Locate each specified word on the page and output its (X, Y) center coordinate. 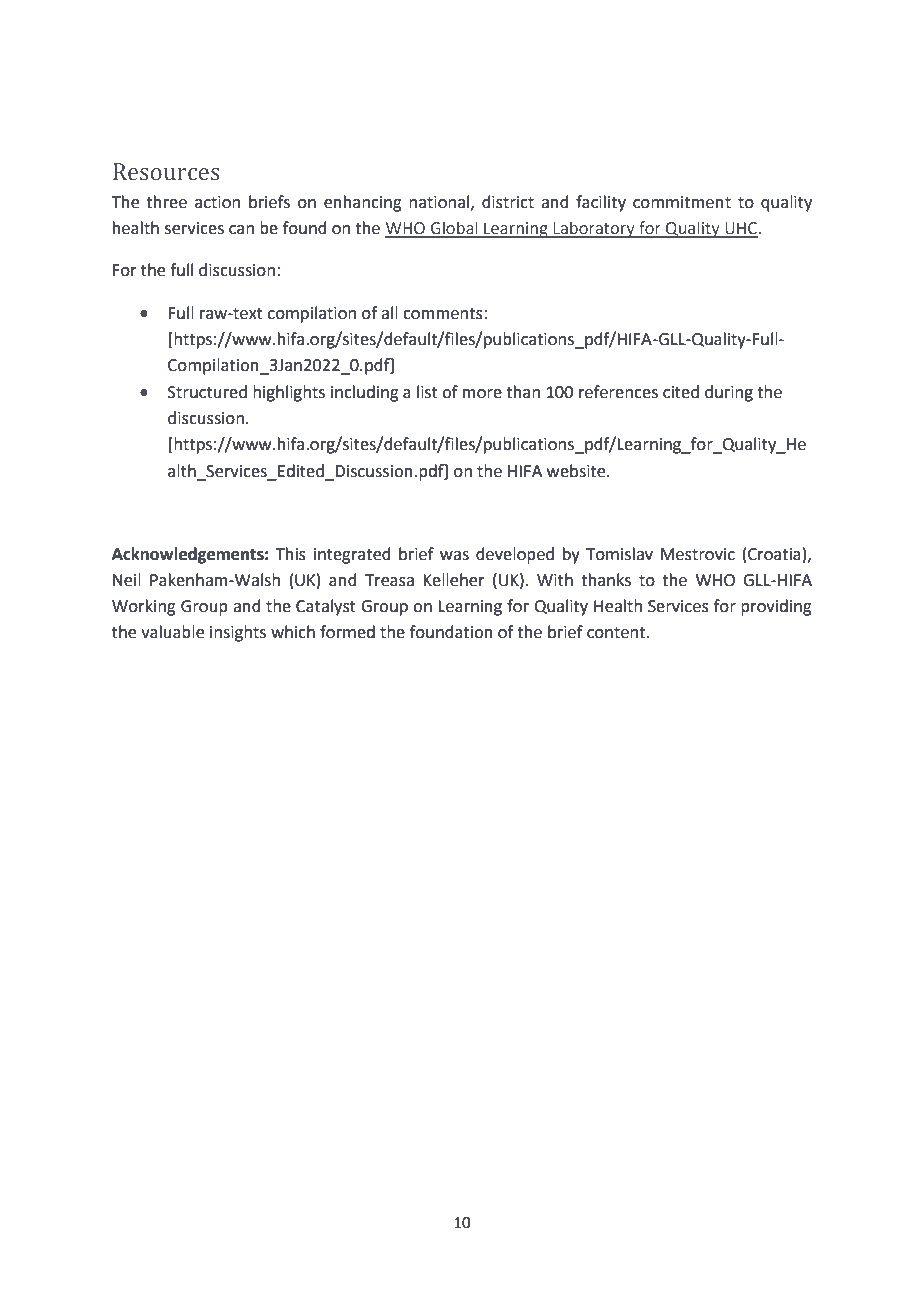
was (454, 556)
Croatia (774, 554)
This (291, 554)
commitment (682, 202)
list (427, 392)
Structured (207, 392)
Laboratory (594, 229)
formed (347, 632)
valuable (172, 632)
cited (681, 392)
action (217, 202)
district (508, 202)
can (241, 230)
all (389, 313)
